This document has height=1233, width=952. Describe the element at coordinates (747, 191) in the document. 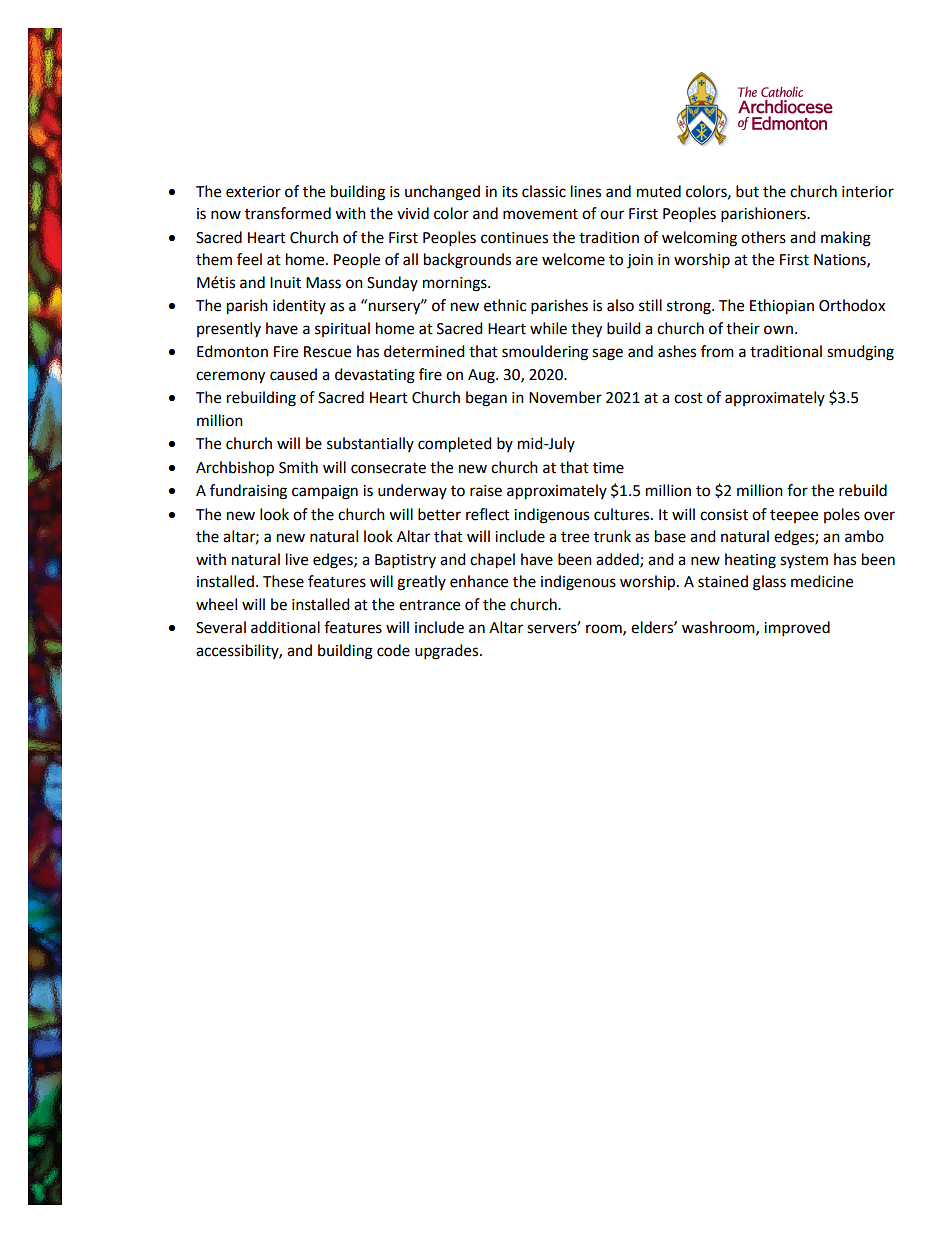

I see `but` at that location.
